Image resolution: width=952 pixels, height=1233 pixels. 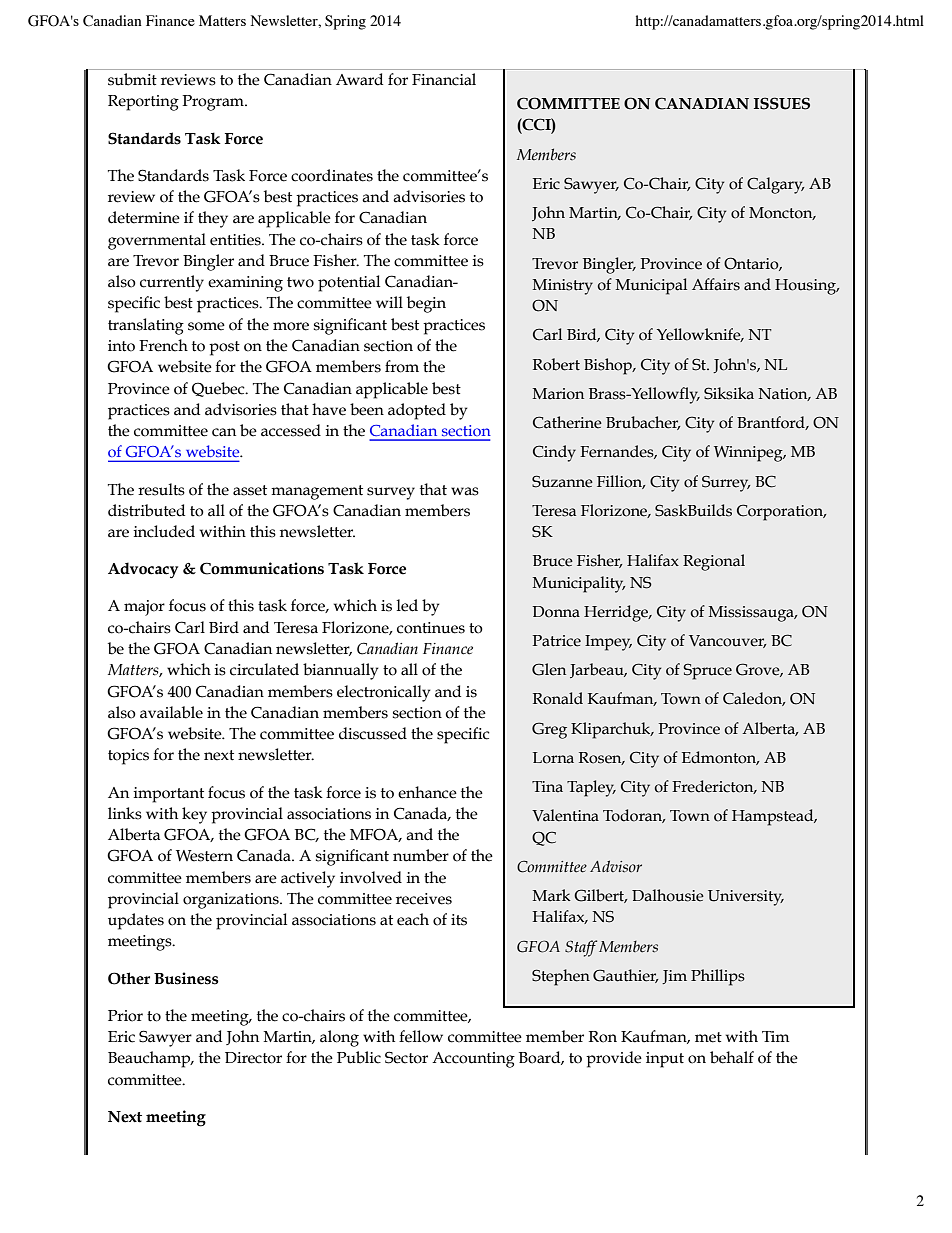 What do you see at coordinates (549, 730) in the document?
I see `Greg` at bounding box center [549, 730].
